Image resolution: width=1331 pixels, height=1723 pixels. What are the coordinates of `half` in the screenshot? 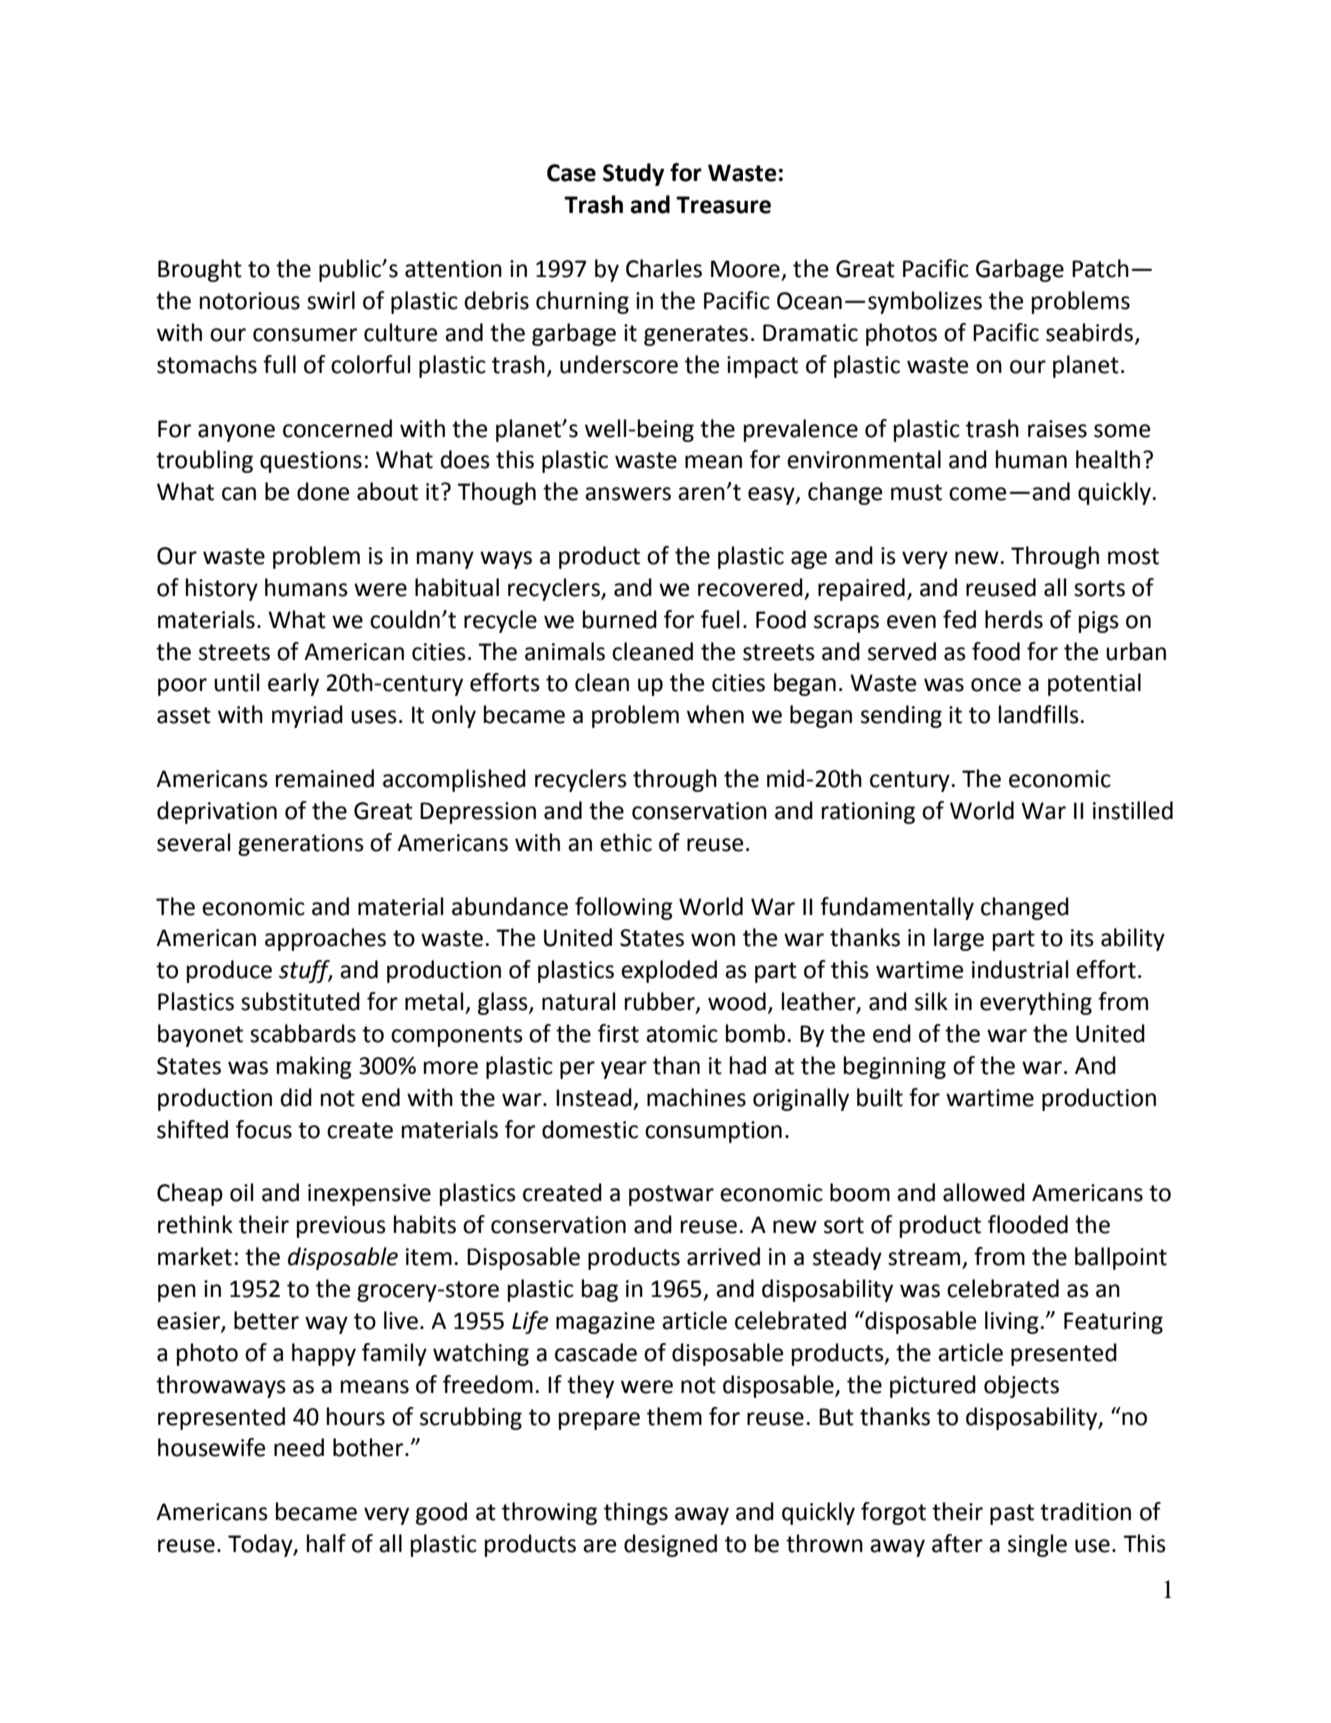 It's located at (326, 1543).
